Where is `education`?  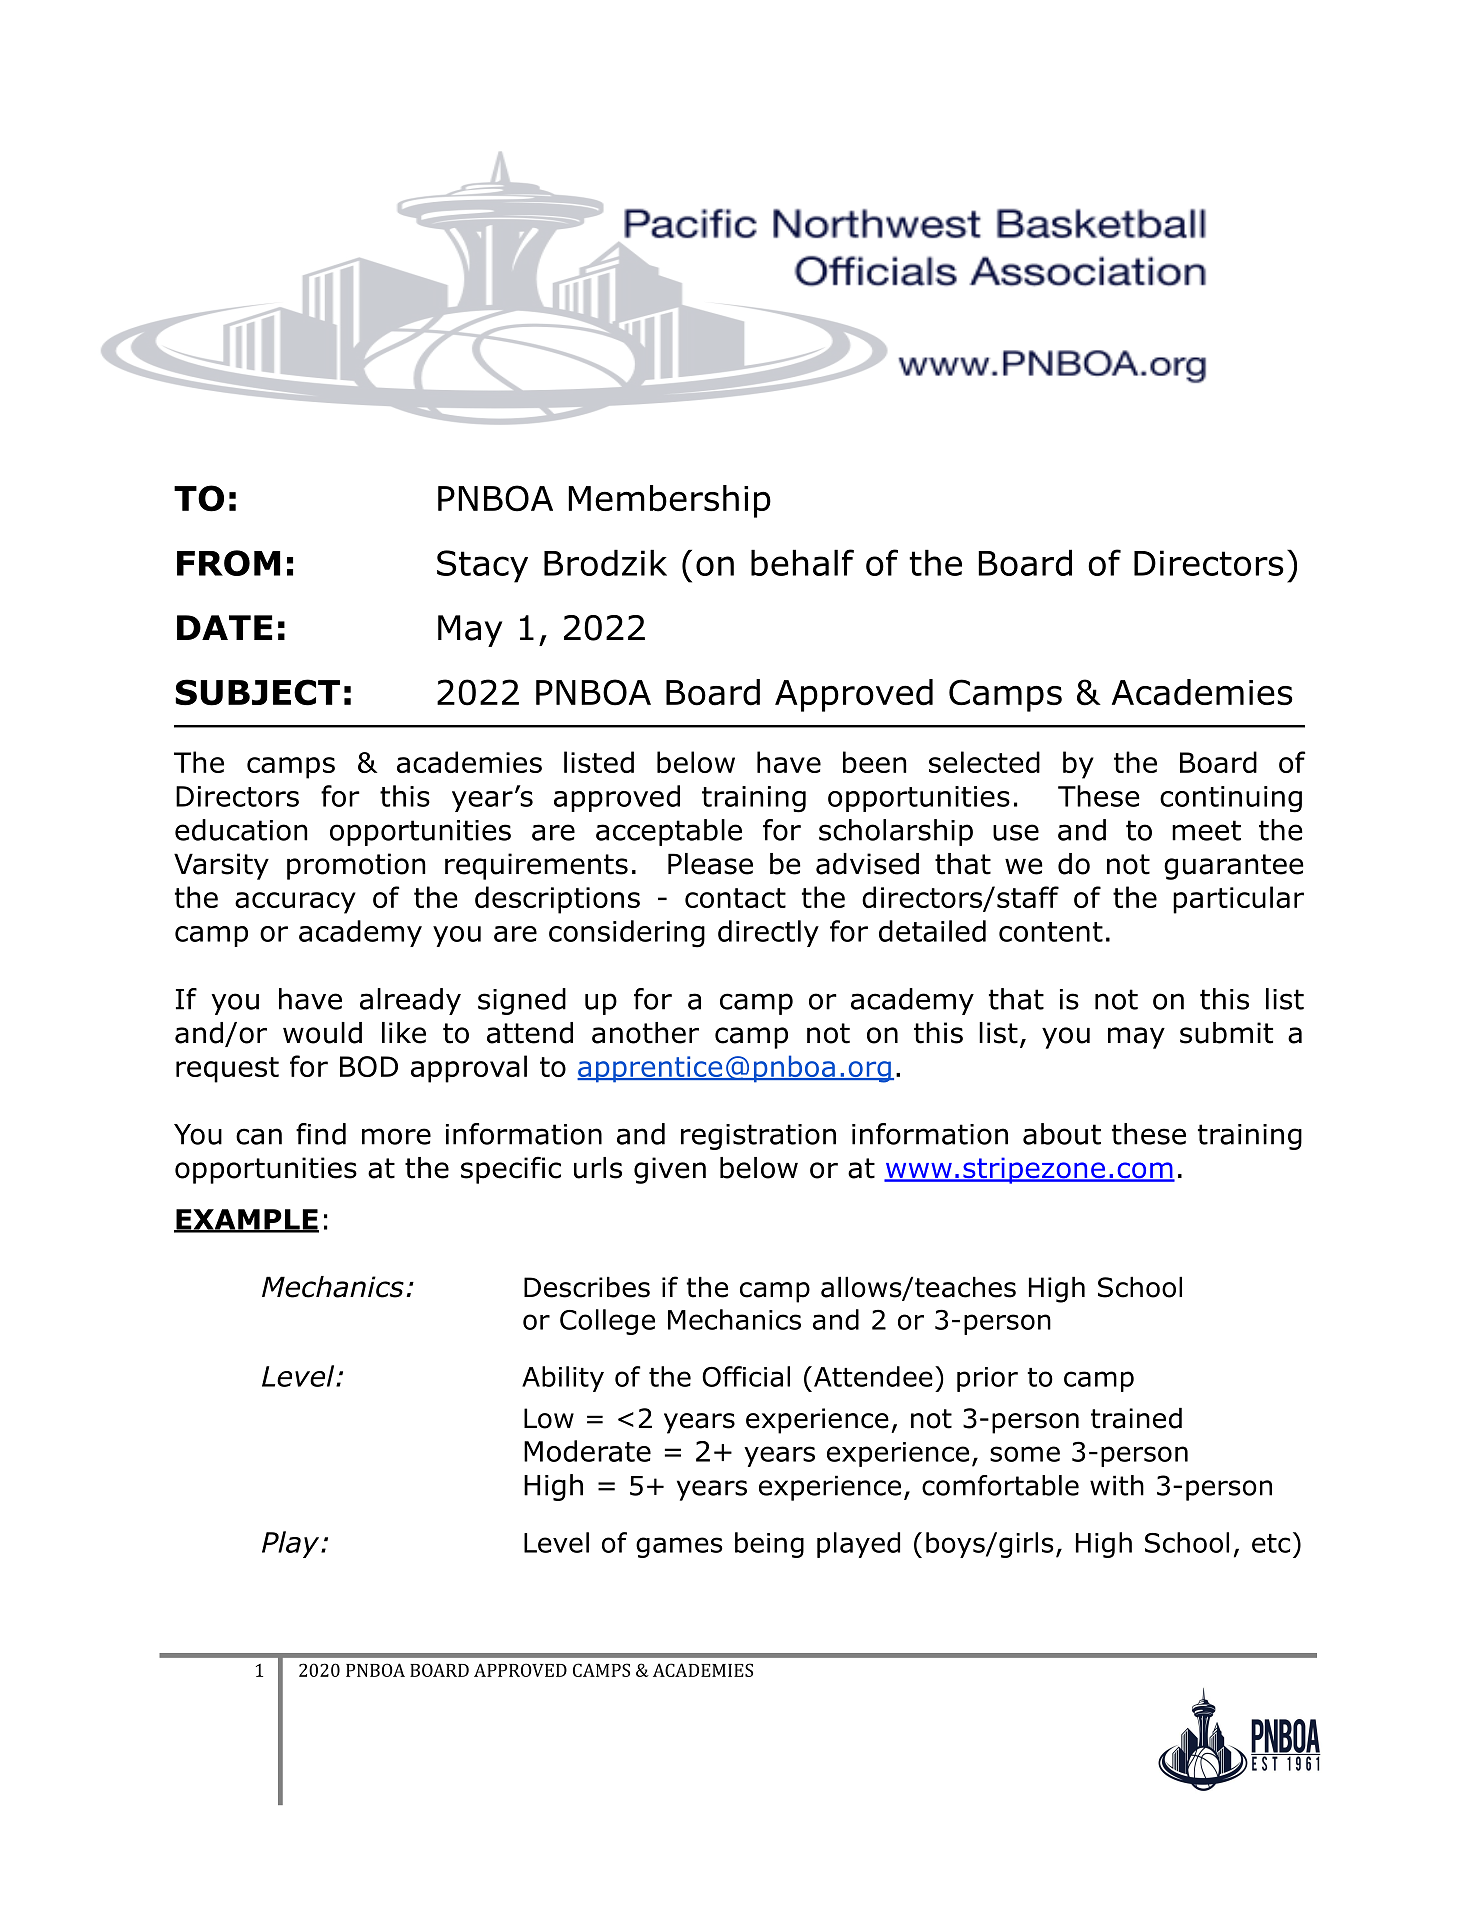 education is located at coordinates (241, 830).
